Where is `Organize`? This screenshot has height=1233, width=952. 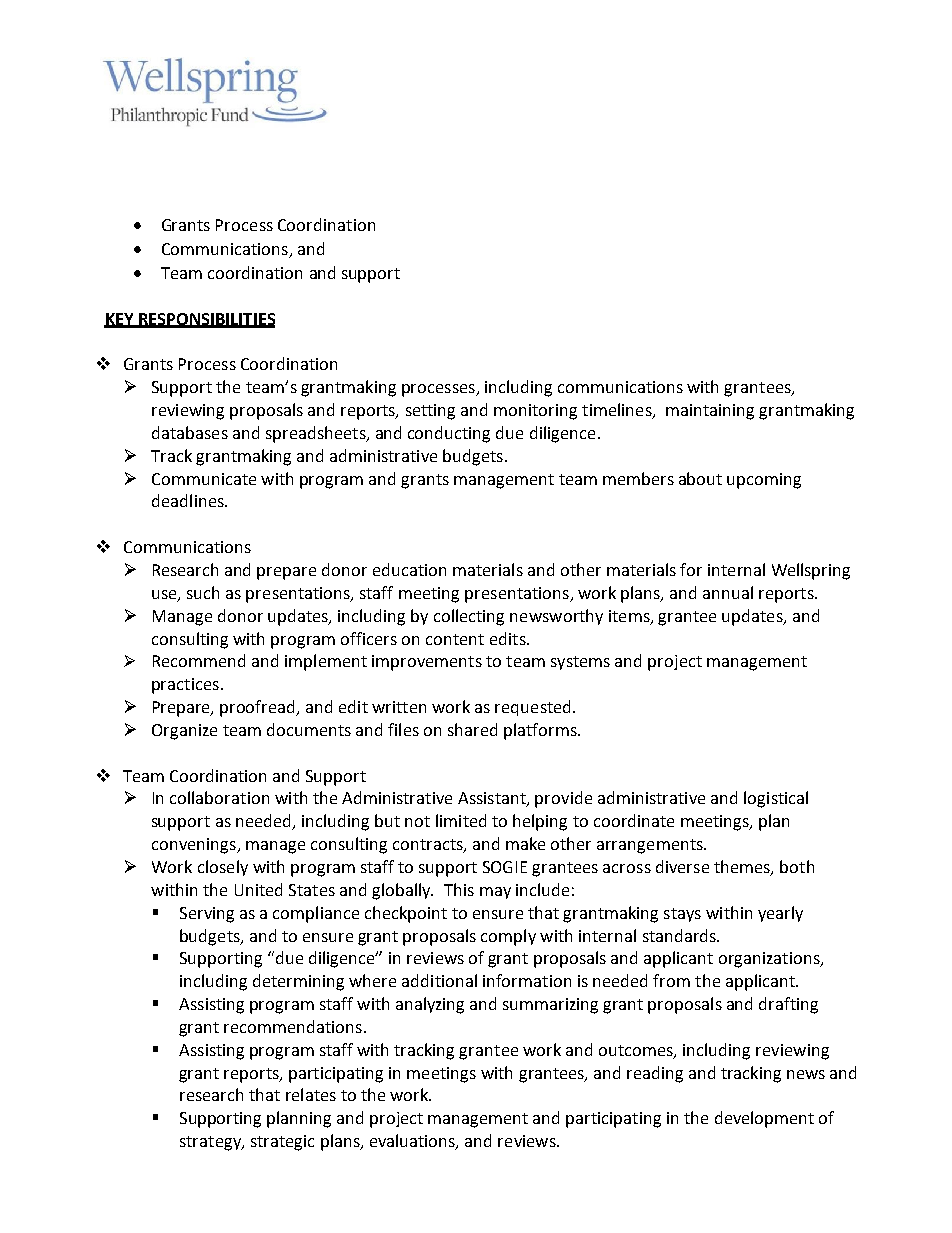 Organize is located at coordinates (184, 732).
